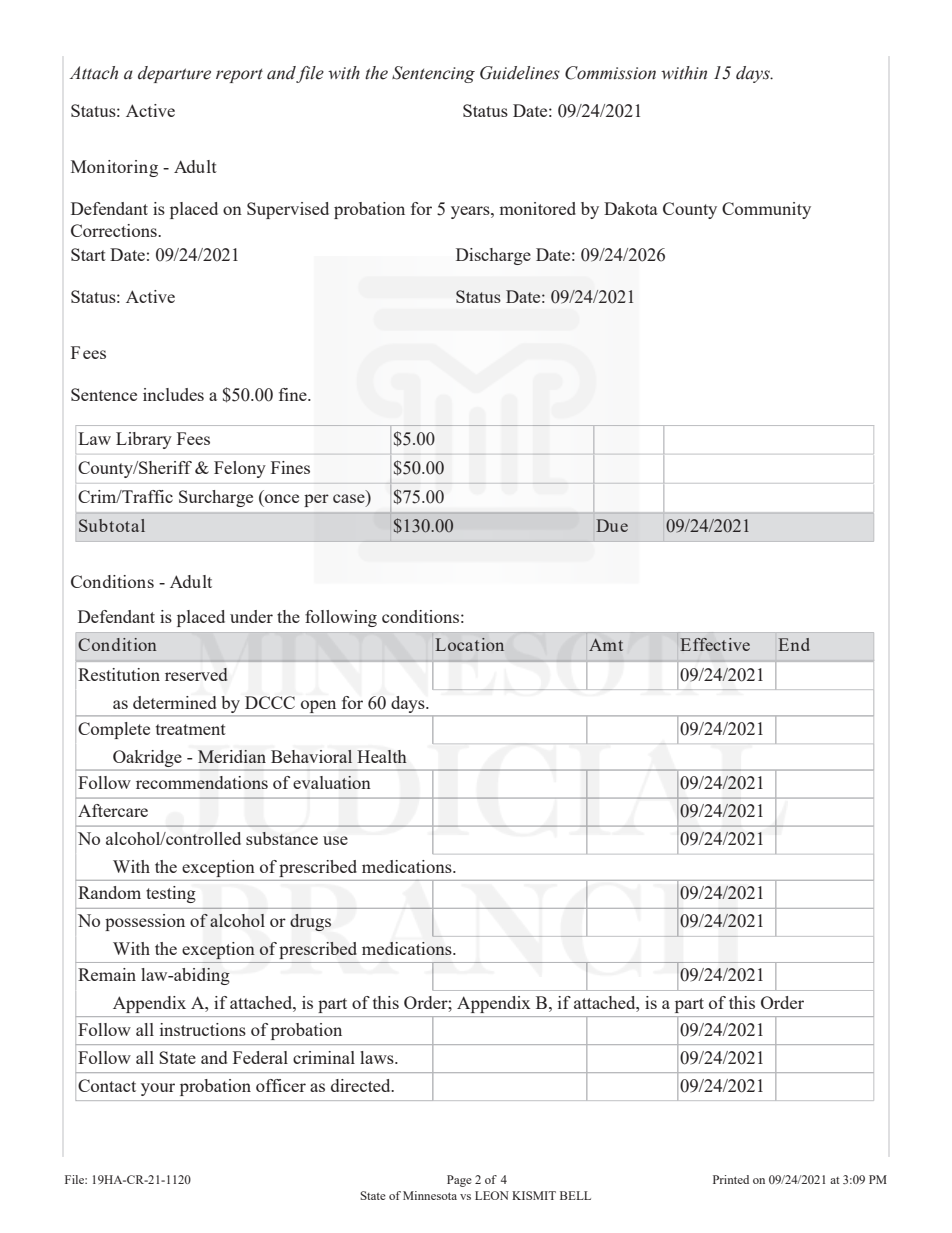 The image size is (952, 1233). I want to click on Sentencing, so click(433, 74).
